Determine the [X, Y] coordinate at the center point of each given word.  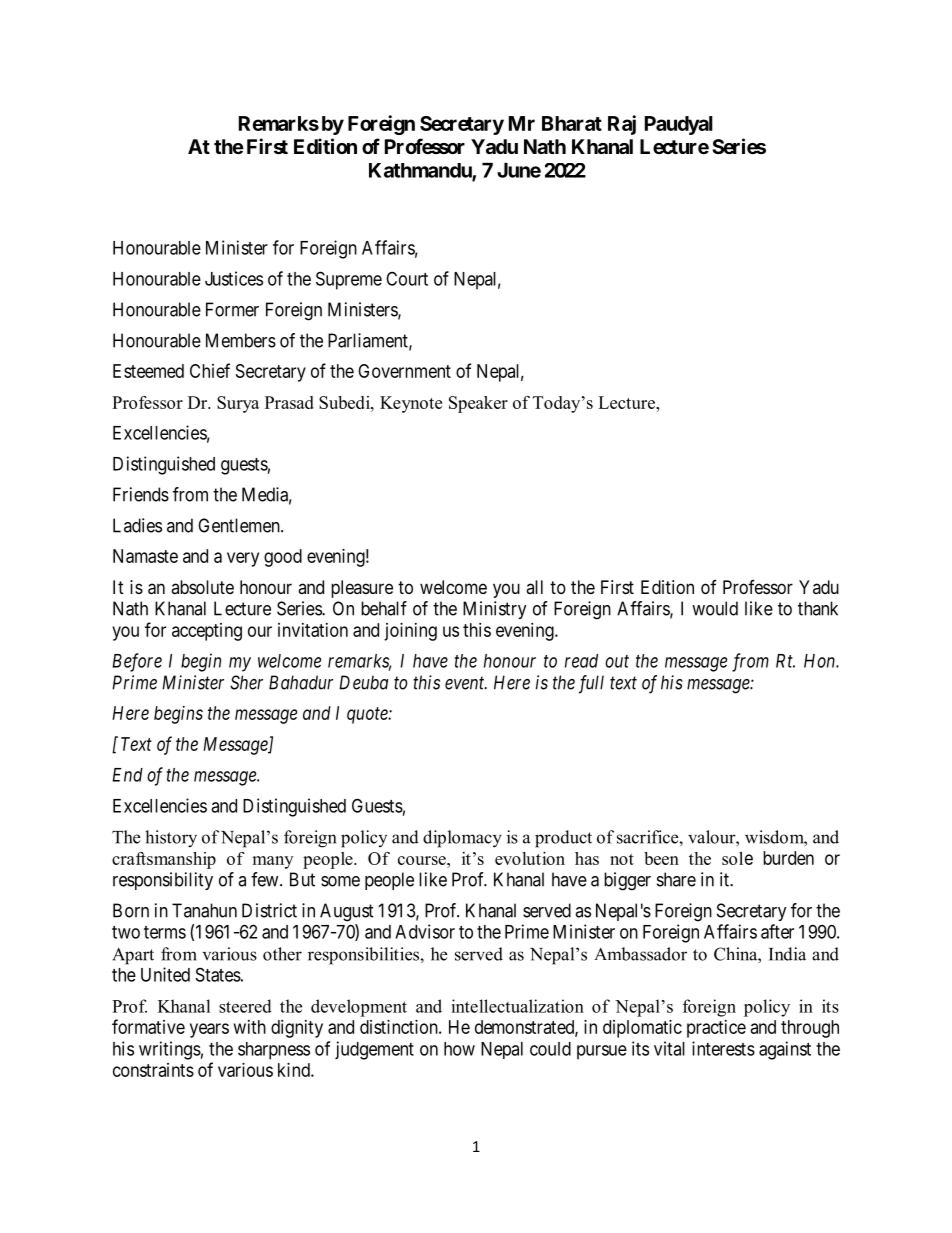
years [209, 1030]
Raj [622, 125]
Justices [234, 278]
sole [737, 858]
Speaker [478, 404]
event [466, 683]
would [715, 608]
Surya [238, 404]
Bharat [572, 123]
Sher [246, 682]
